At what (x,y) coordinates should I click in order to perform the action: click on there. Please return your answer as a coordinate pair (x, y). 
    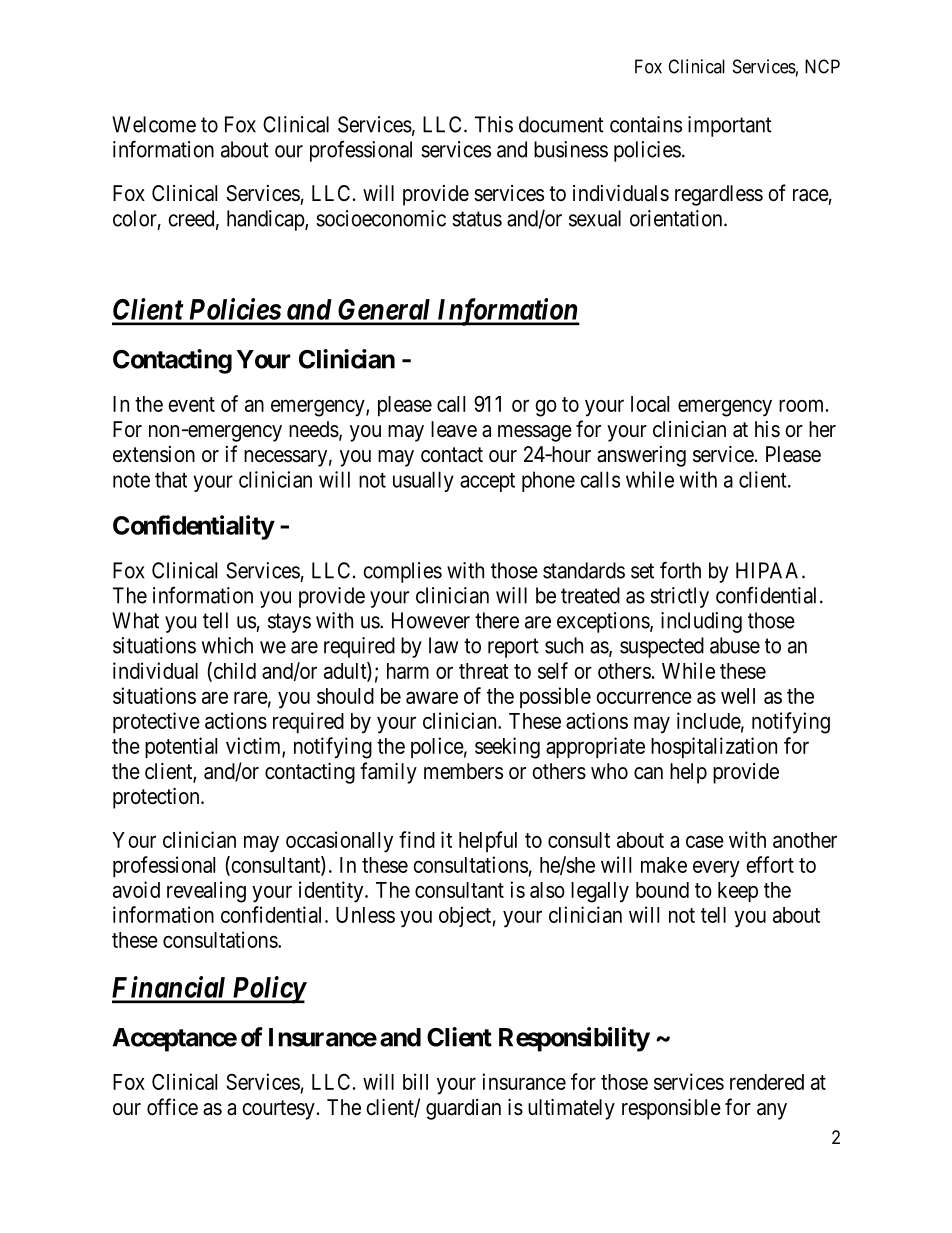
    Looking at the image, I should click on (497, 620).
